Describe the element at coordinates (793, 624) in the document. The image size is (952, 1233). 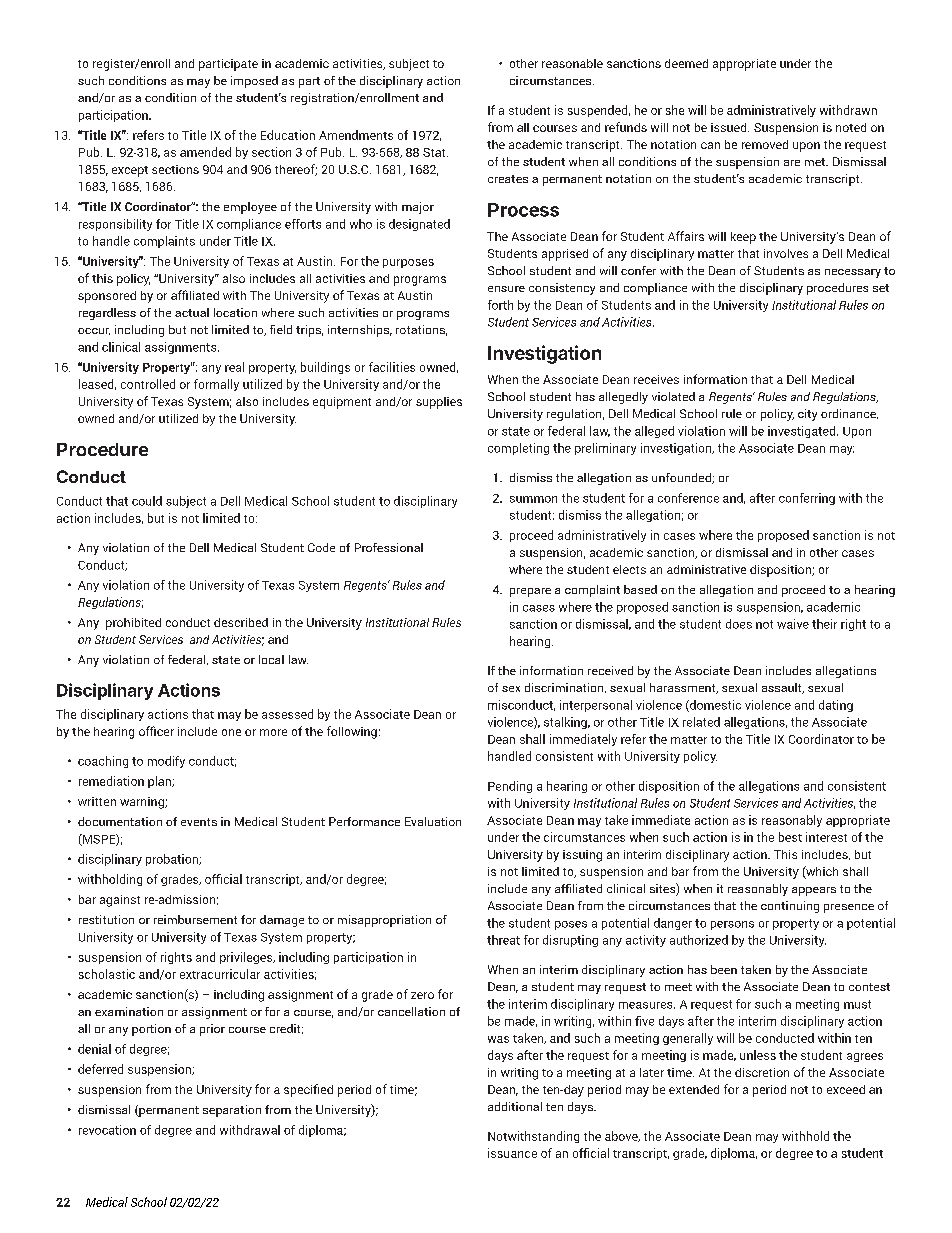
I see `waive` at that location.
